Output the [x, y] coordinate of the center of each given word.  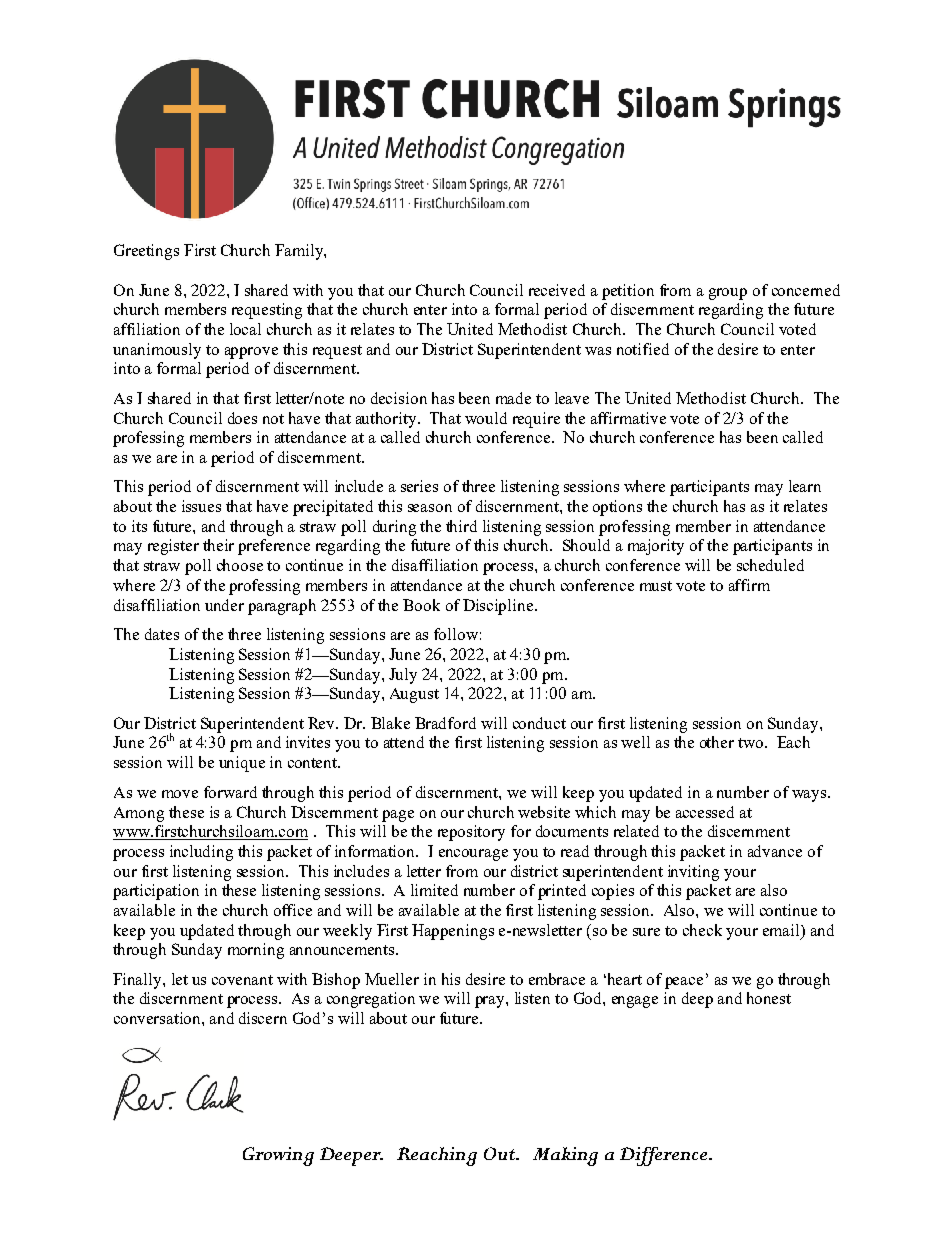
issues [201, 506]
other [717, 742]
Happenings [453, 932]
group [728, 294]
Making [565, 1156]
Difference [665, 1156]
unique [242, 764]
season [430, 508]
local [245, 329]
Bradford [445, 723]
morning [256, 951]
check [702, 930]
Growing [278, 1156]
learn [805, 486]
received [557, 290]
